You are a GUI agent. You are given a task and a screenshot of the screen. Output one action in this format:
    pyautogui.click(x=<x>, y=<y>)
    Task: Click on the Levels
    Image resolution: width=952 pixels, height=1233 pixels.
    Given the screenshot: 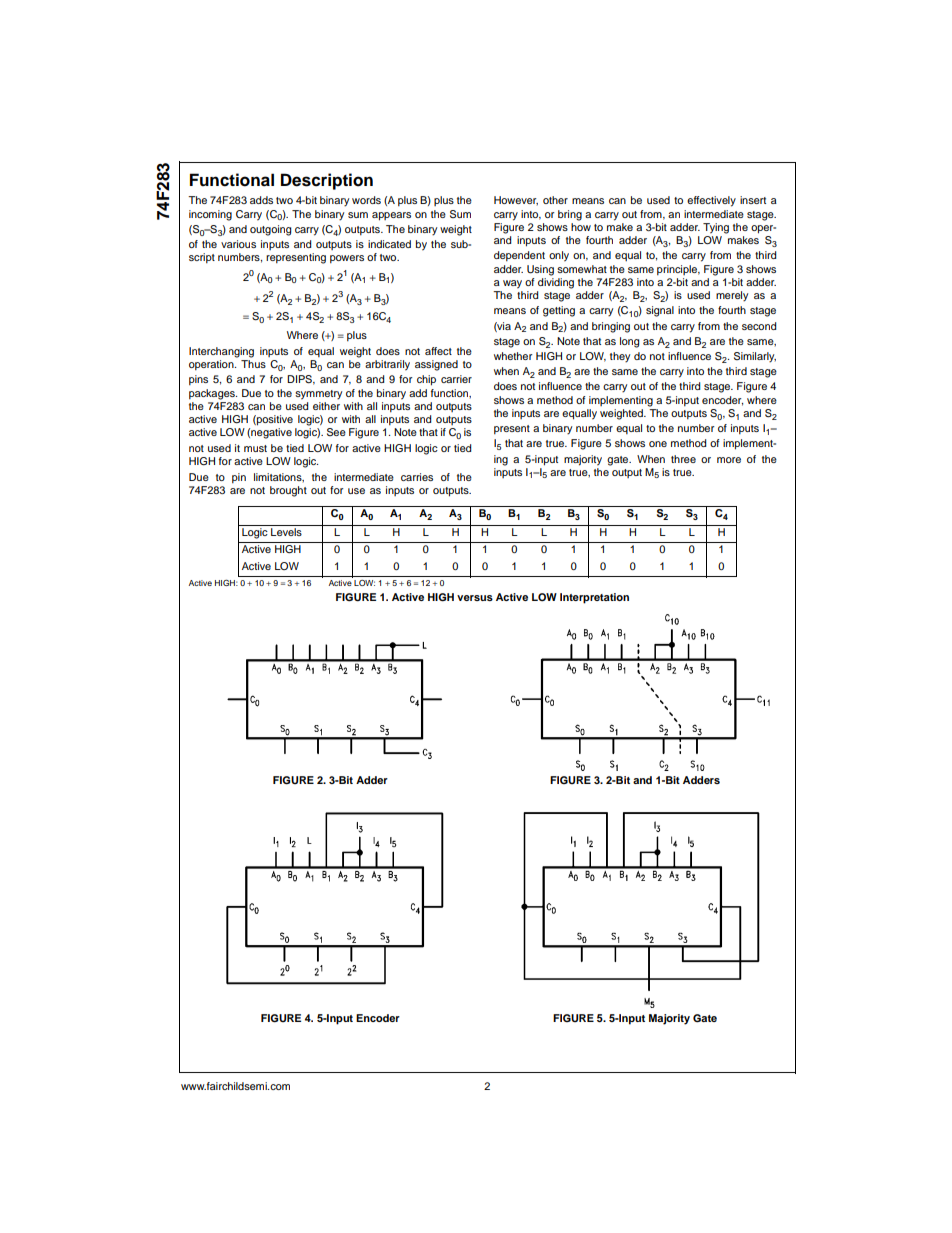 What is the action you would take?
    pyautogui.click(x=286, y=532)
